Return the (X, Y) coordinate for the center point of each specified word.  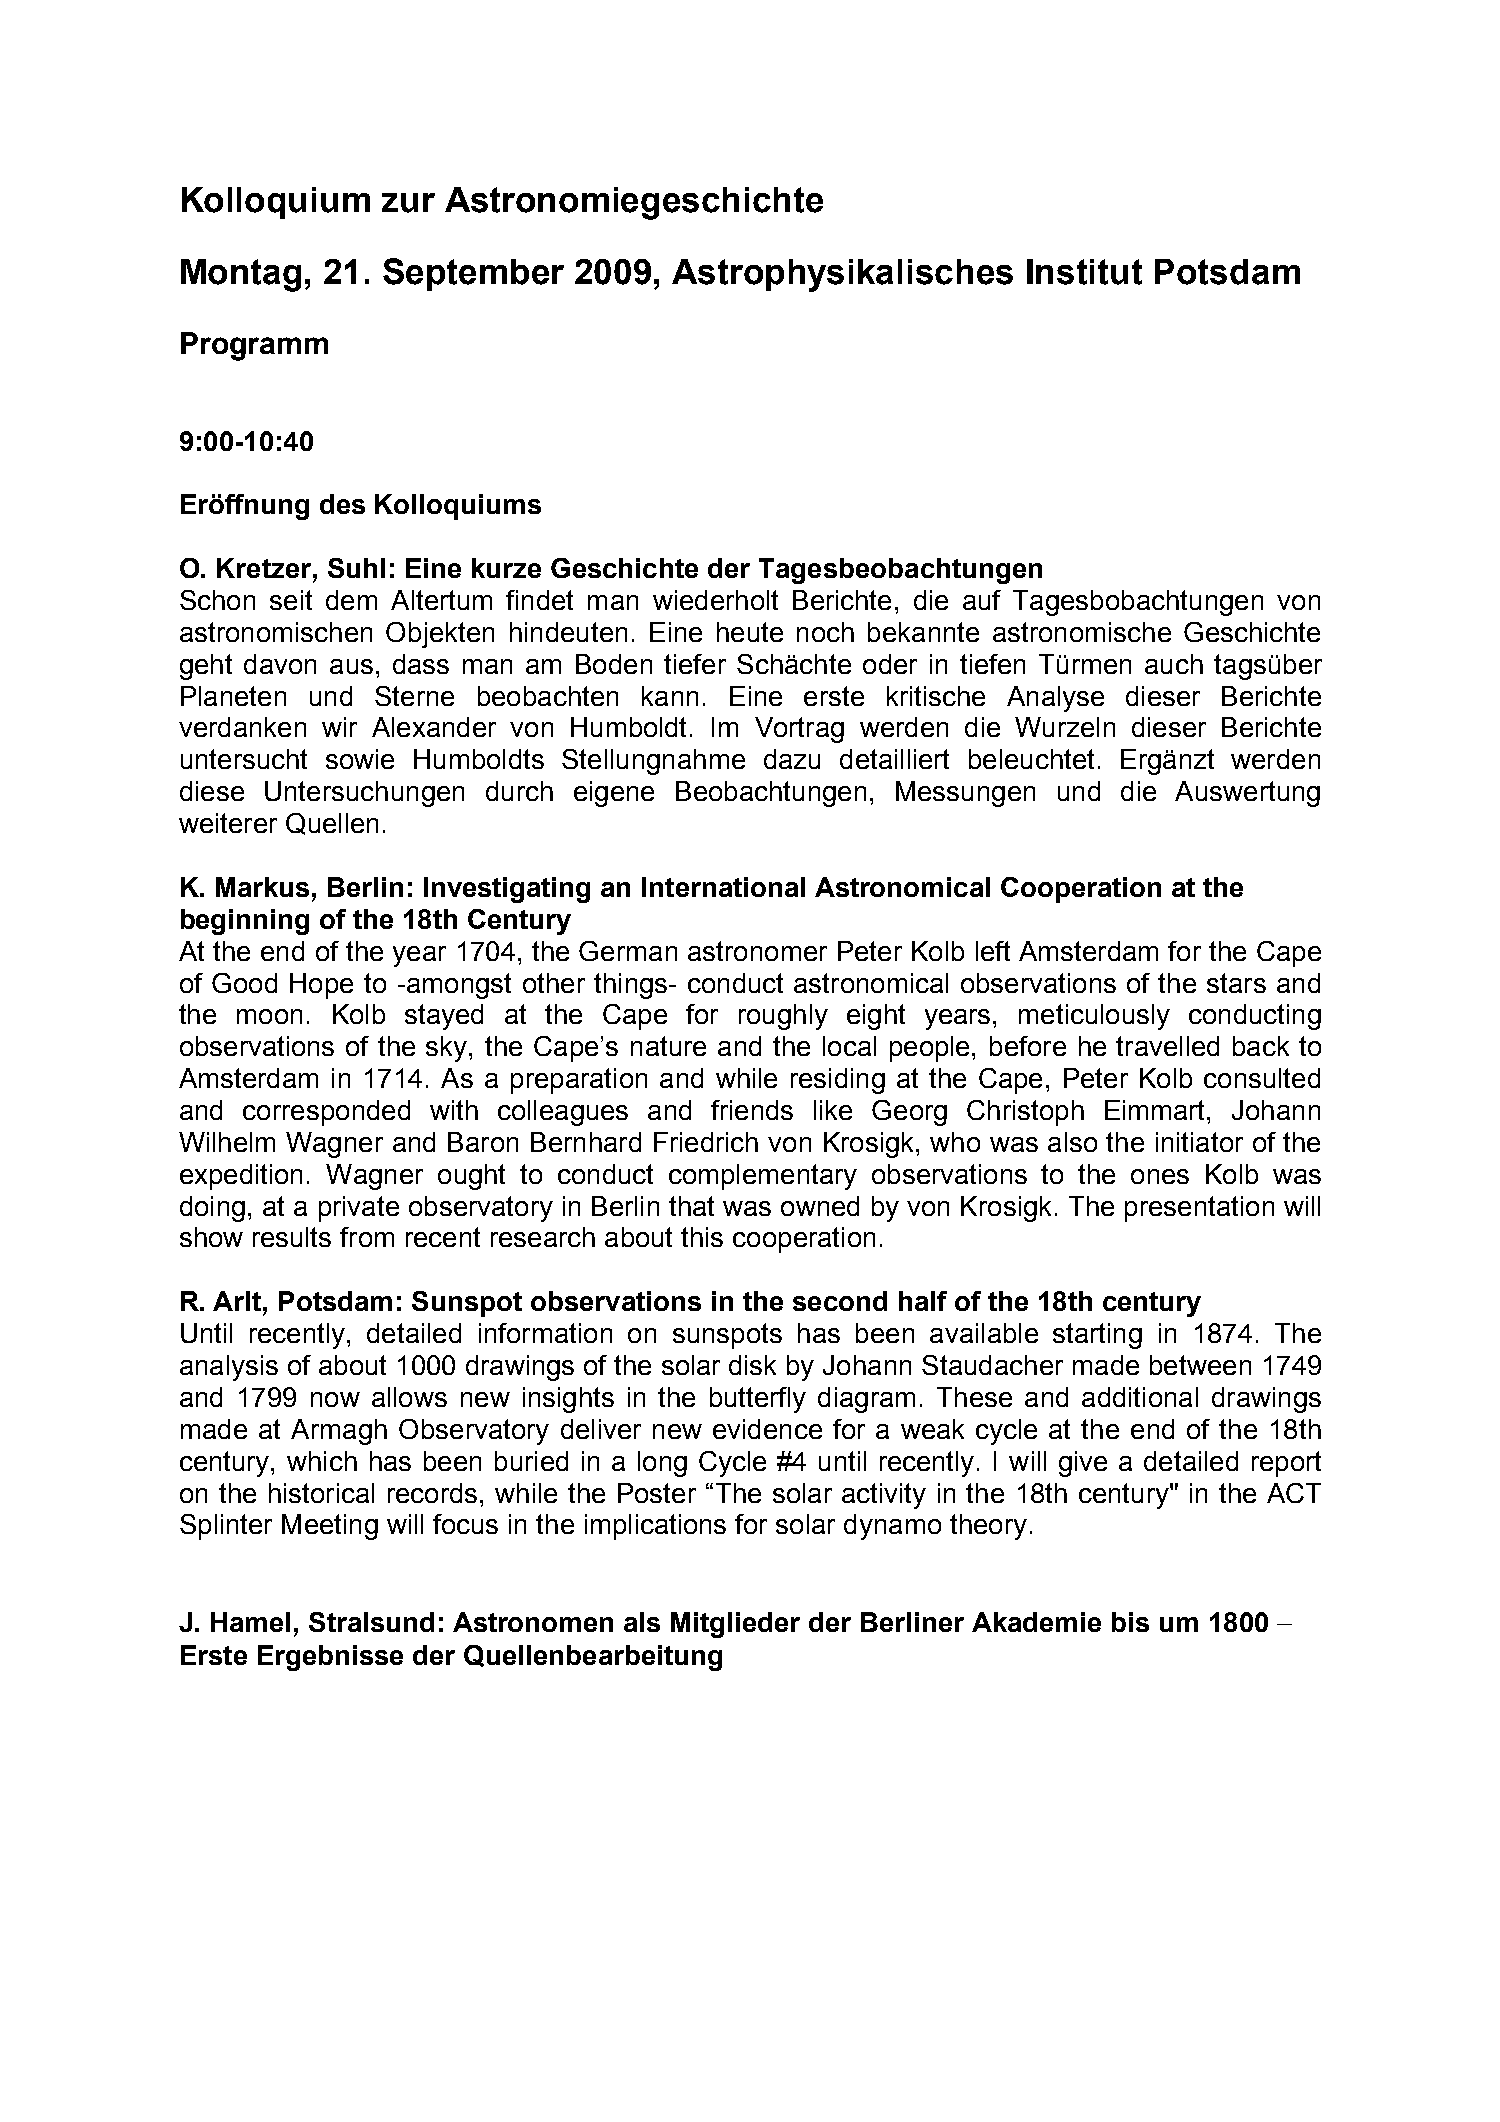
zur (408, 203)
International (723, 887)
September (473, 274)
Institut (1084, 272)
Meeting (330, 1527)
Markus (262, 887)
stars (1236, 983)
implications (655, 1527)
